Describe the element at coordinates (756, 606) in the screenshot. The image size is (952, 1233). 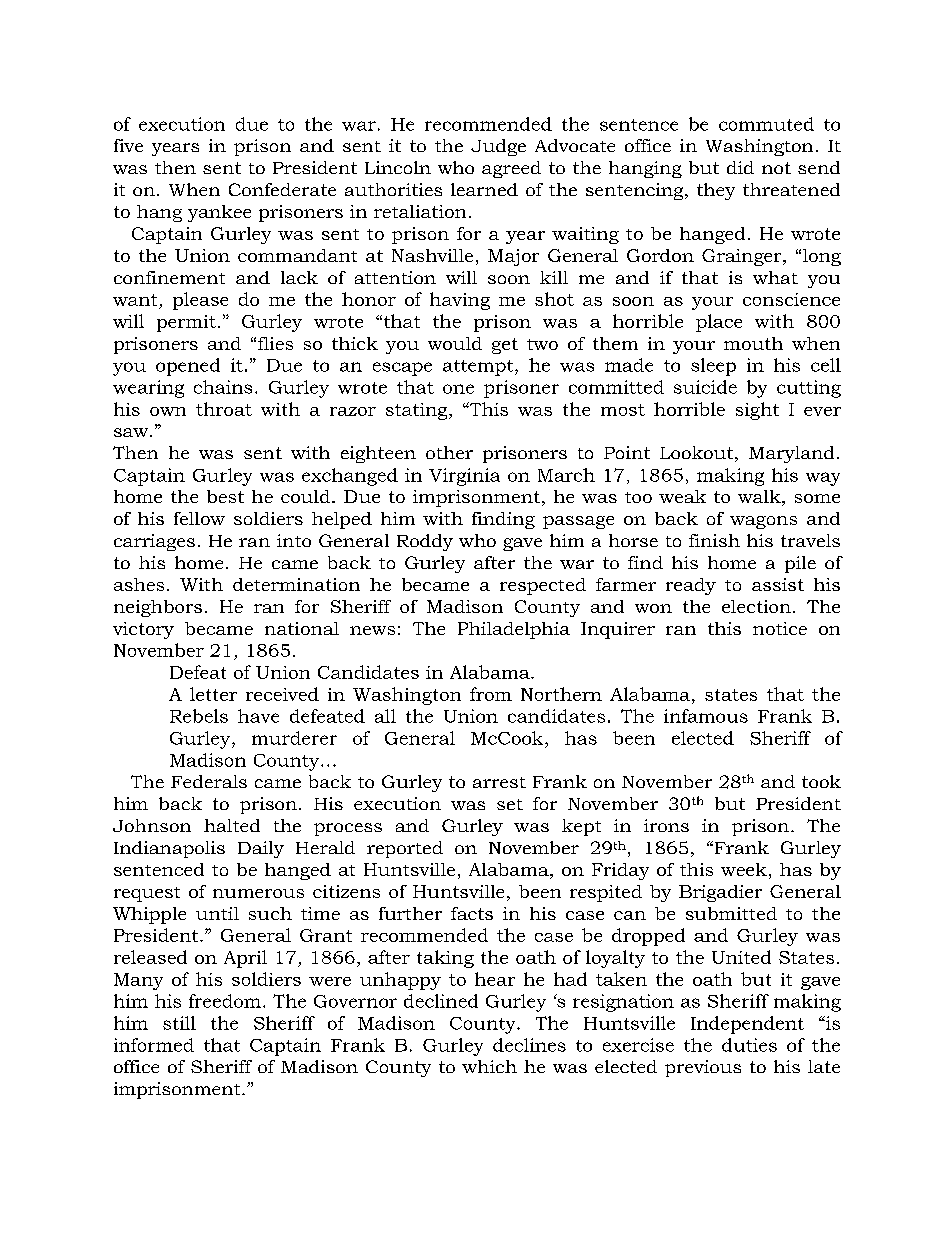
I see `election` at that location.
